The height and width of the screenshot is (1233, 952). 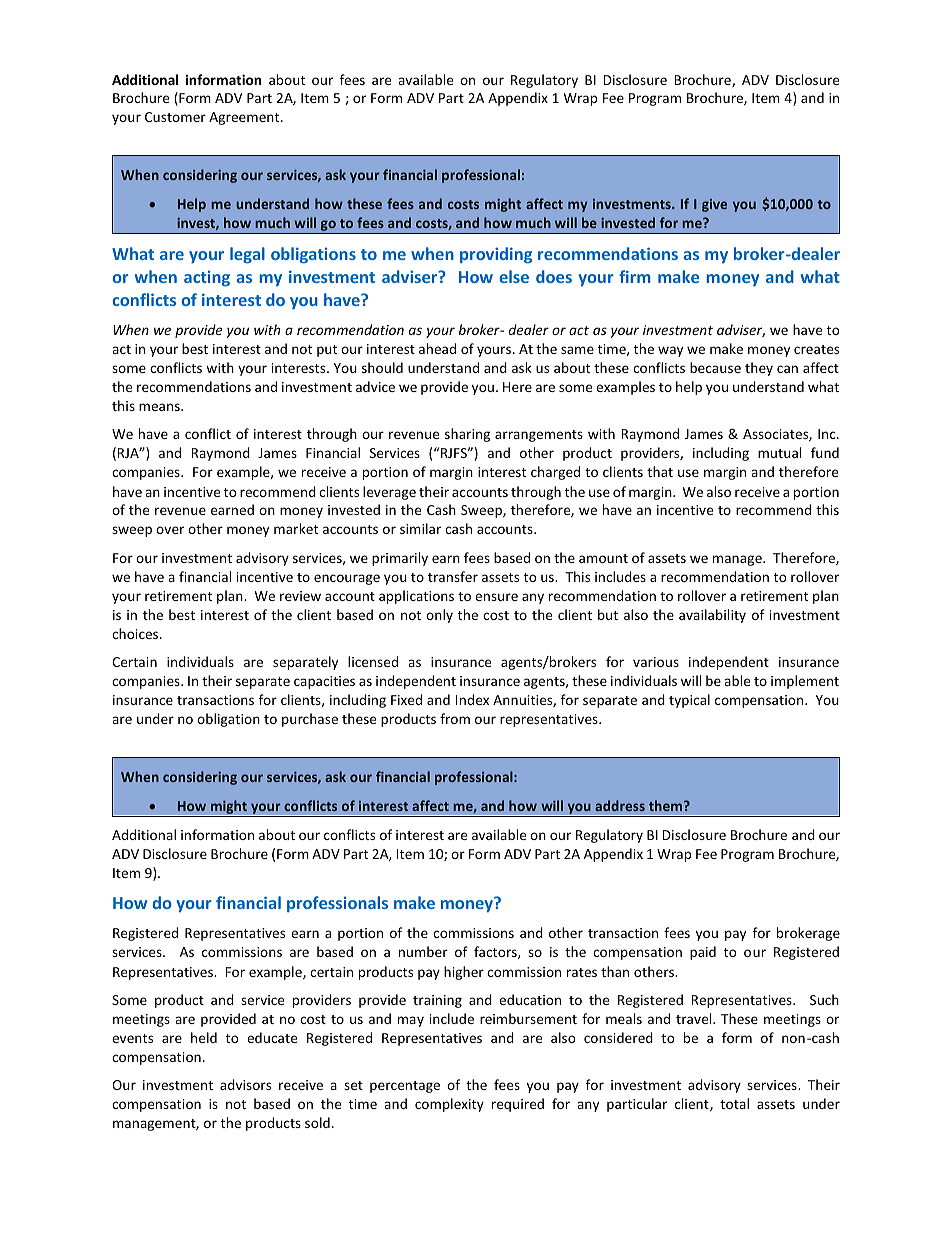 I want to click on them, so click(x=667, y=805).
